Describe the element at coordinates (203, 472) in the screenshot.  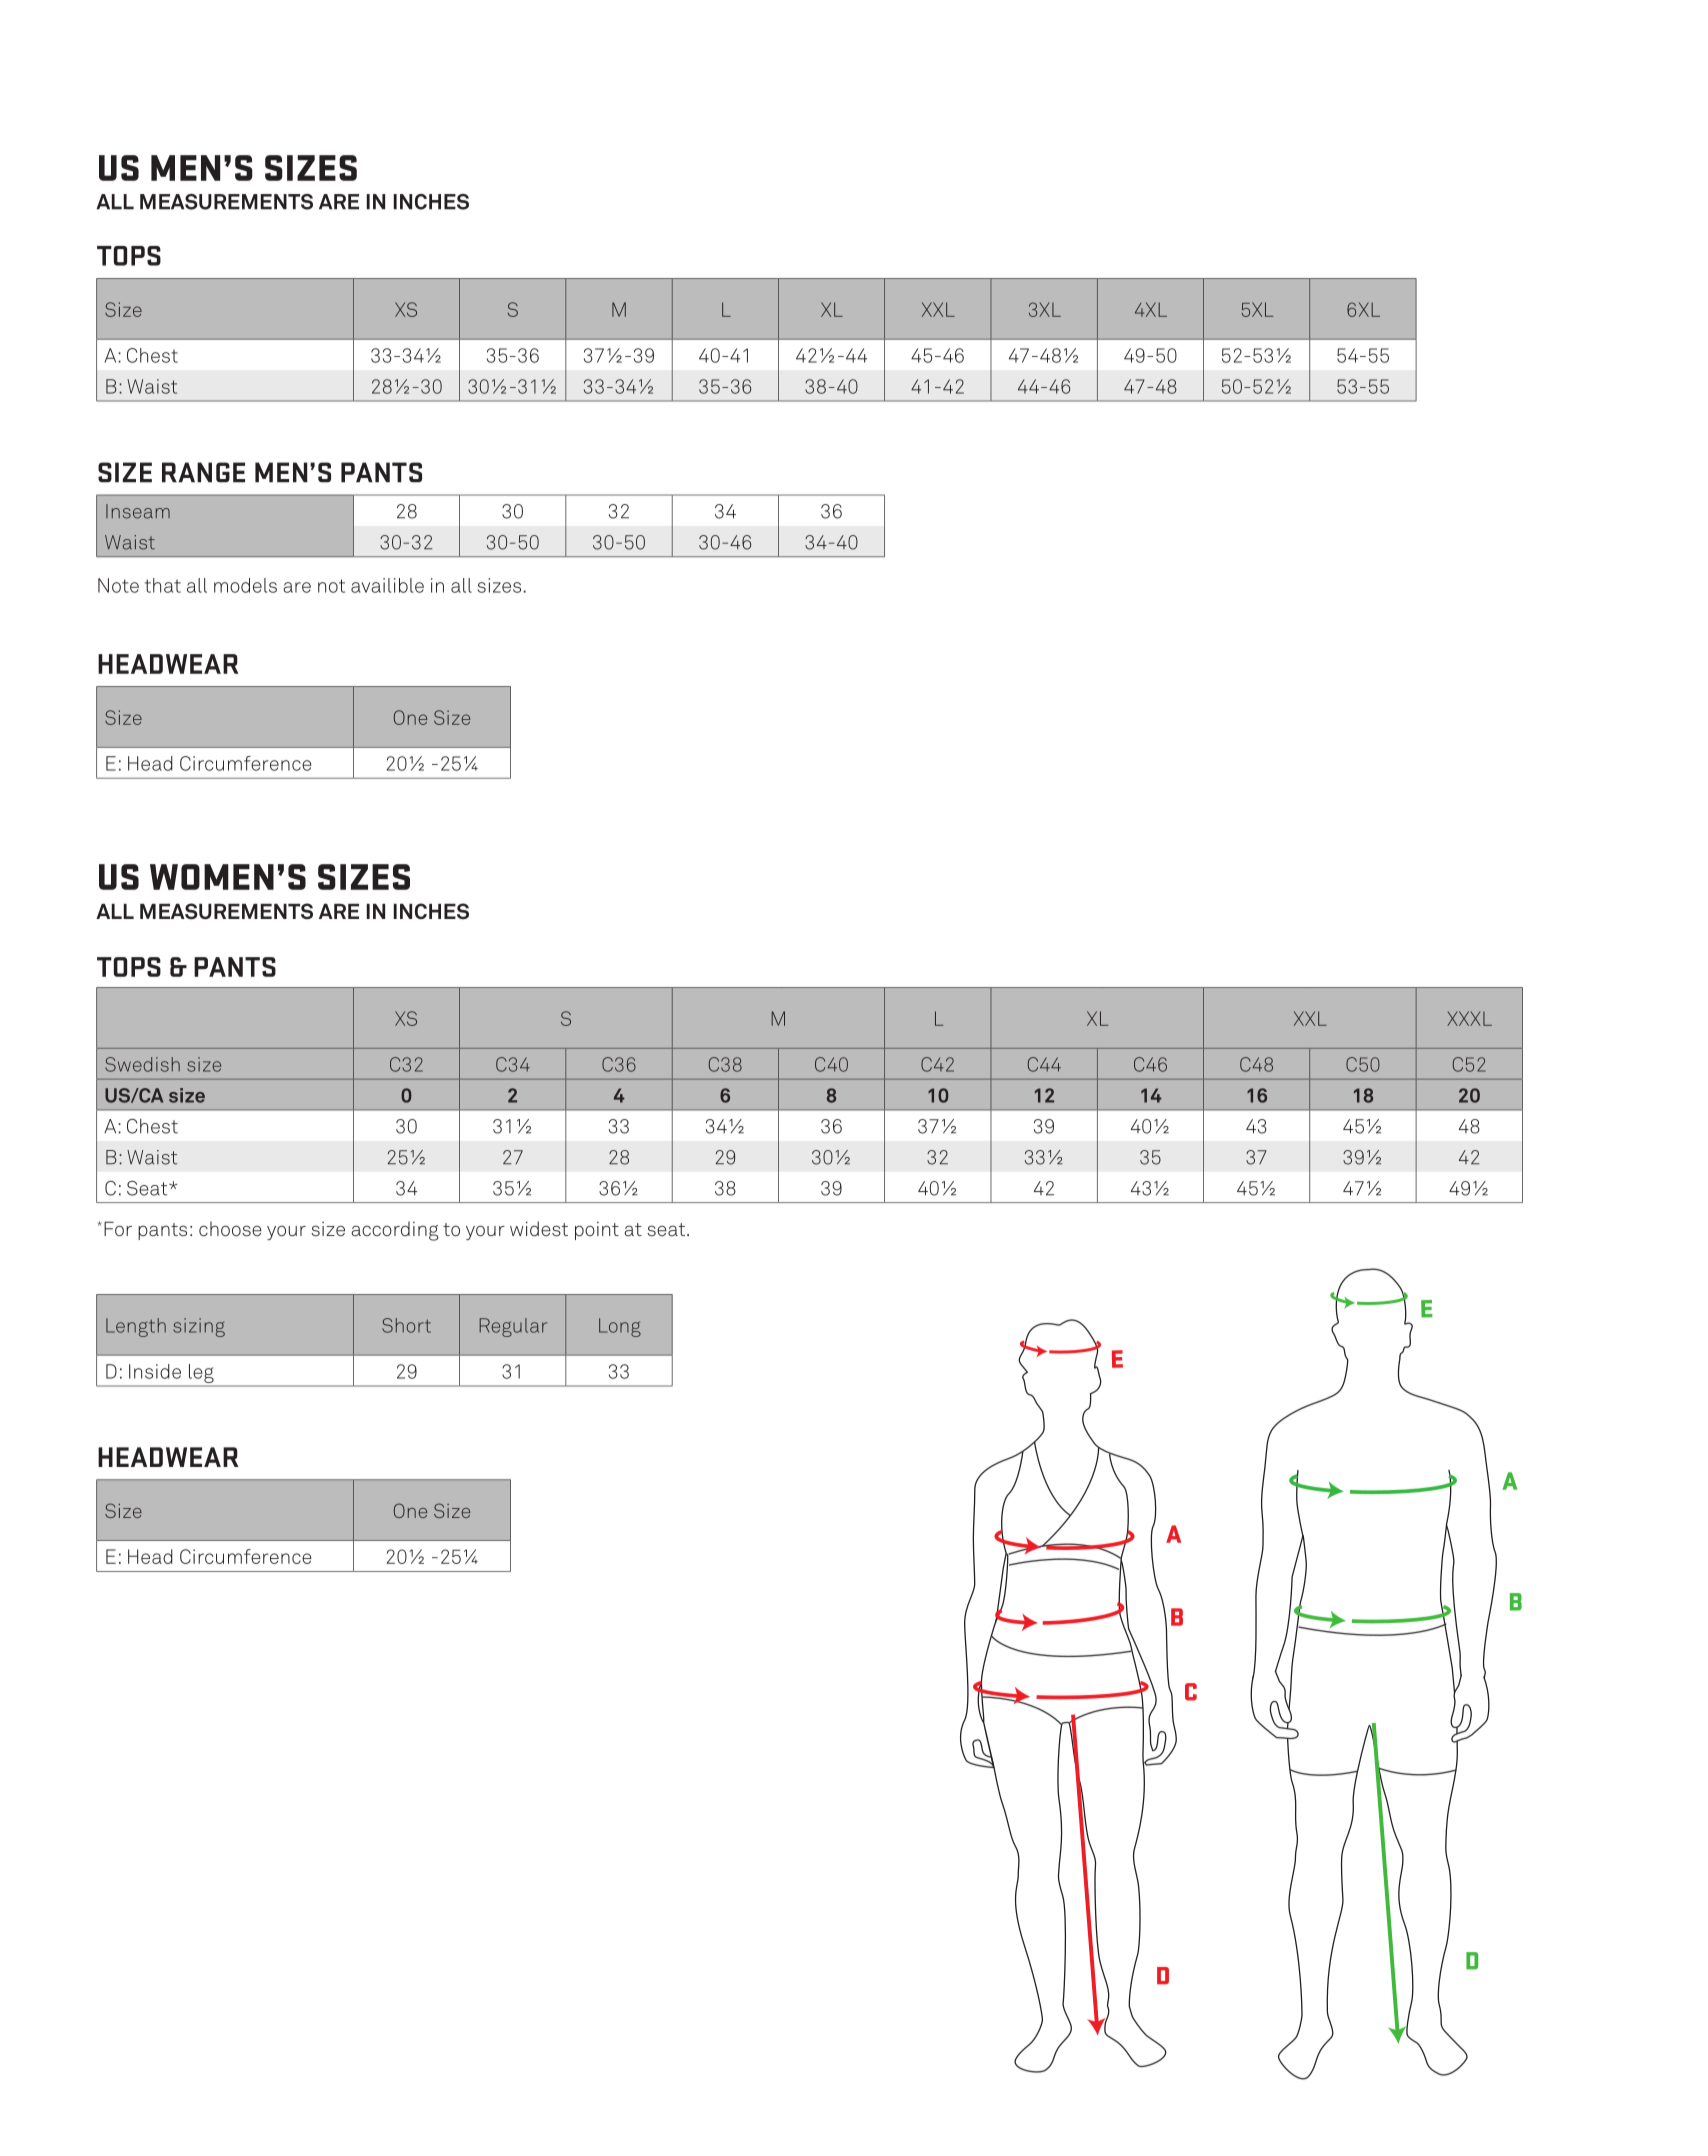
I see `RANGE` at that location.
